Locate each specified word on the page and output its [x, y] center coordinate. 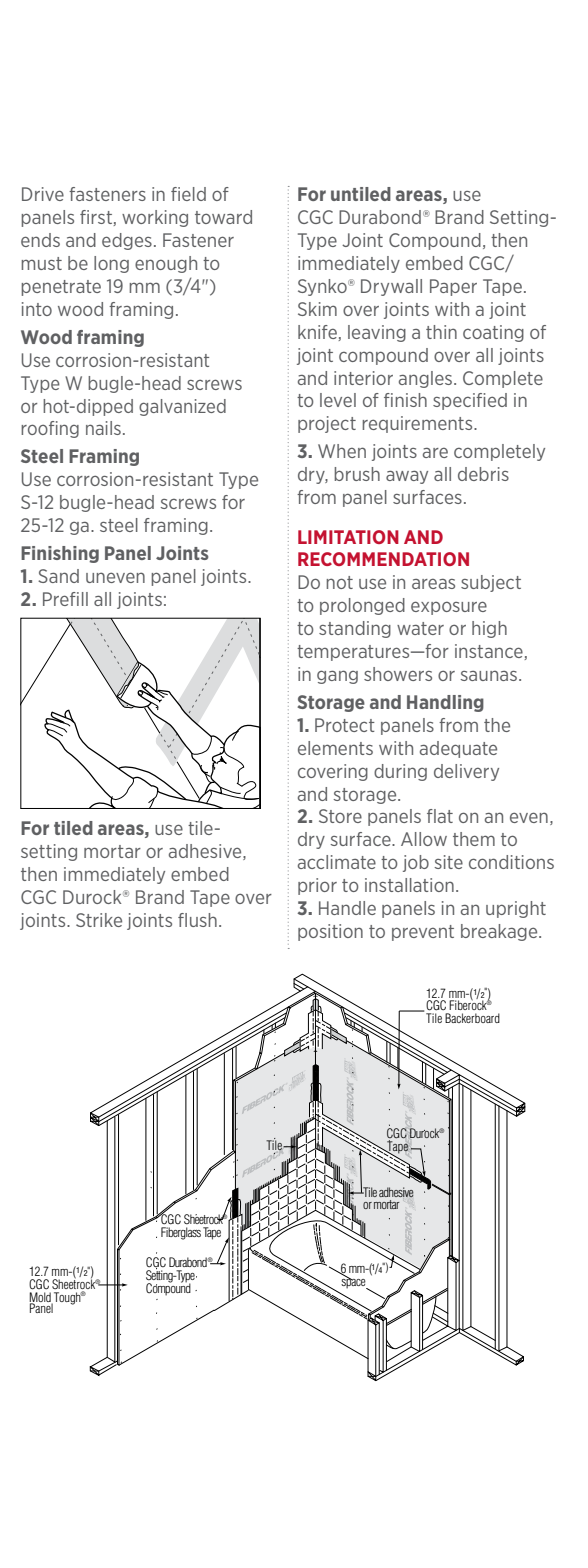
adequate [458, 749]
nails [103, 428]
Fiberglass [181, 1233]
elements [335, 748]
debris [483, 474]
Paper [453, 287]
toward [223, 217]
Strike [99, 920]
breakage [500, 932]
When [342, 451]
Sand [58, 576]
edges [127, 241]
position [330, 932]
